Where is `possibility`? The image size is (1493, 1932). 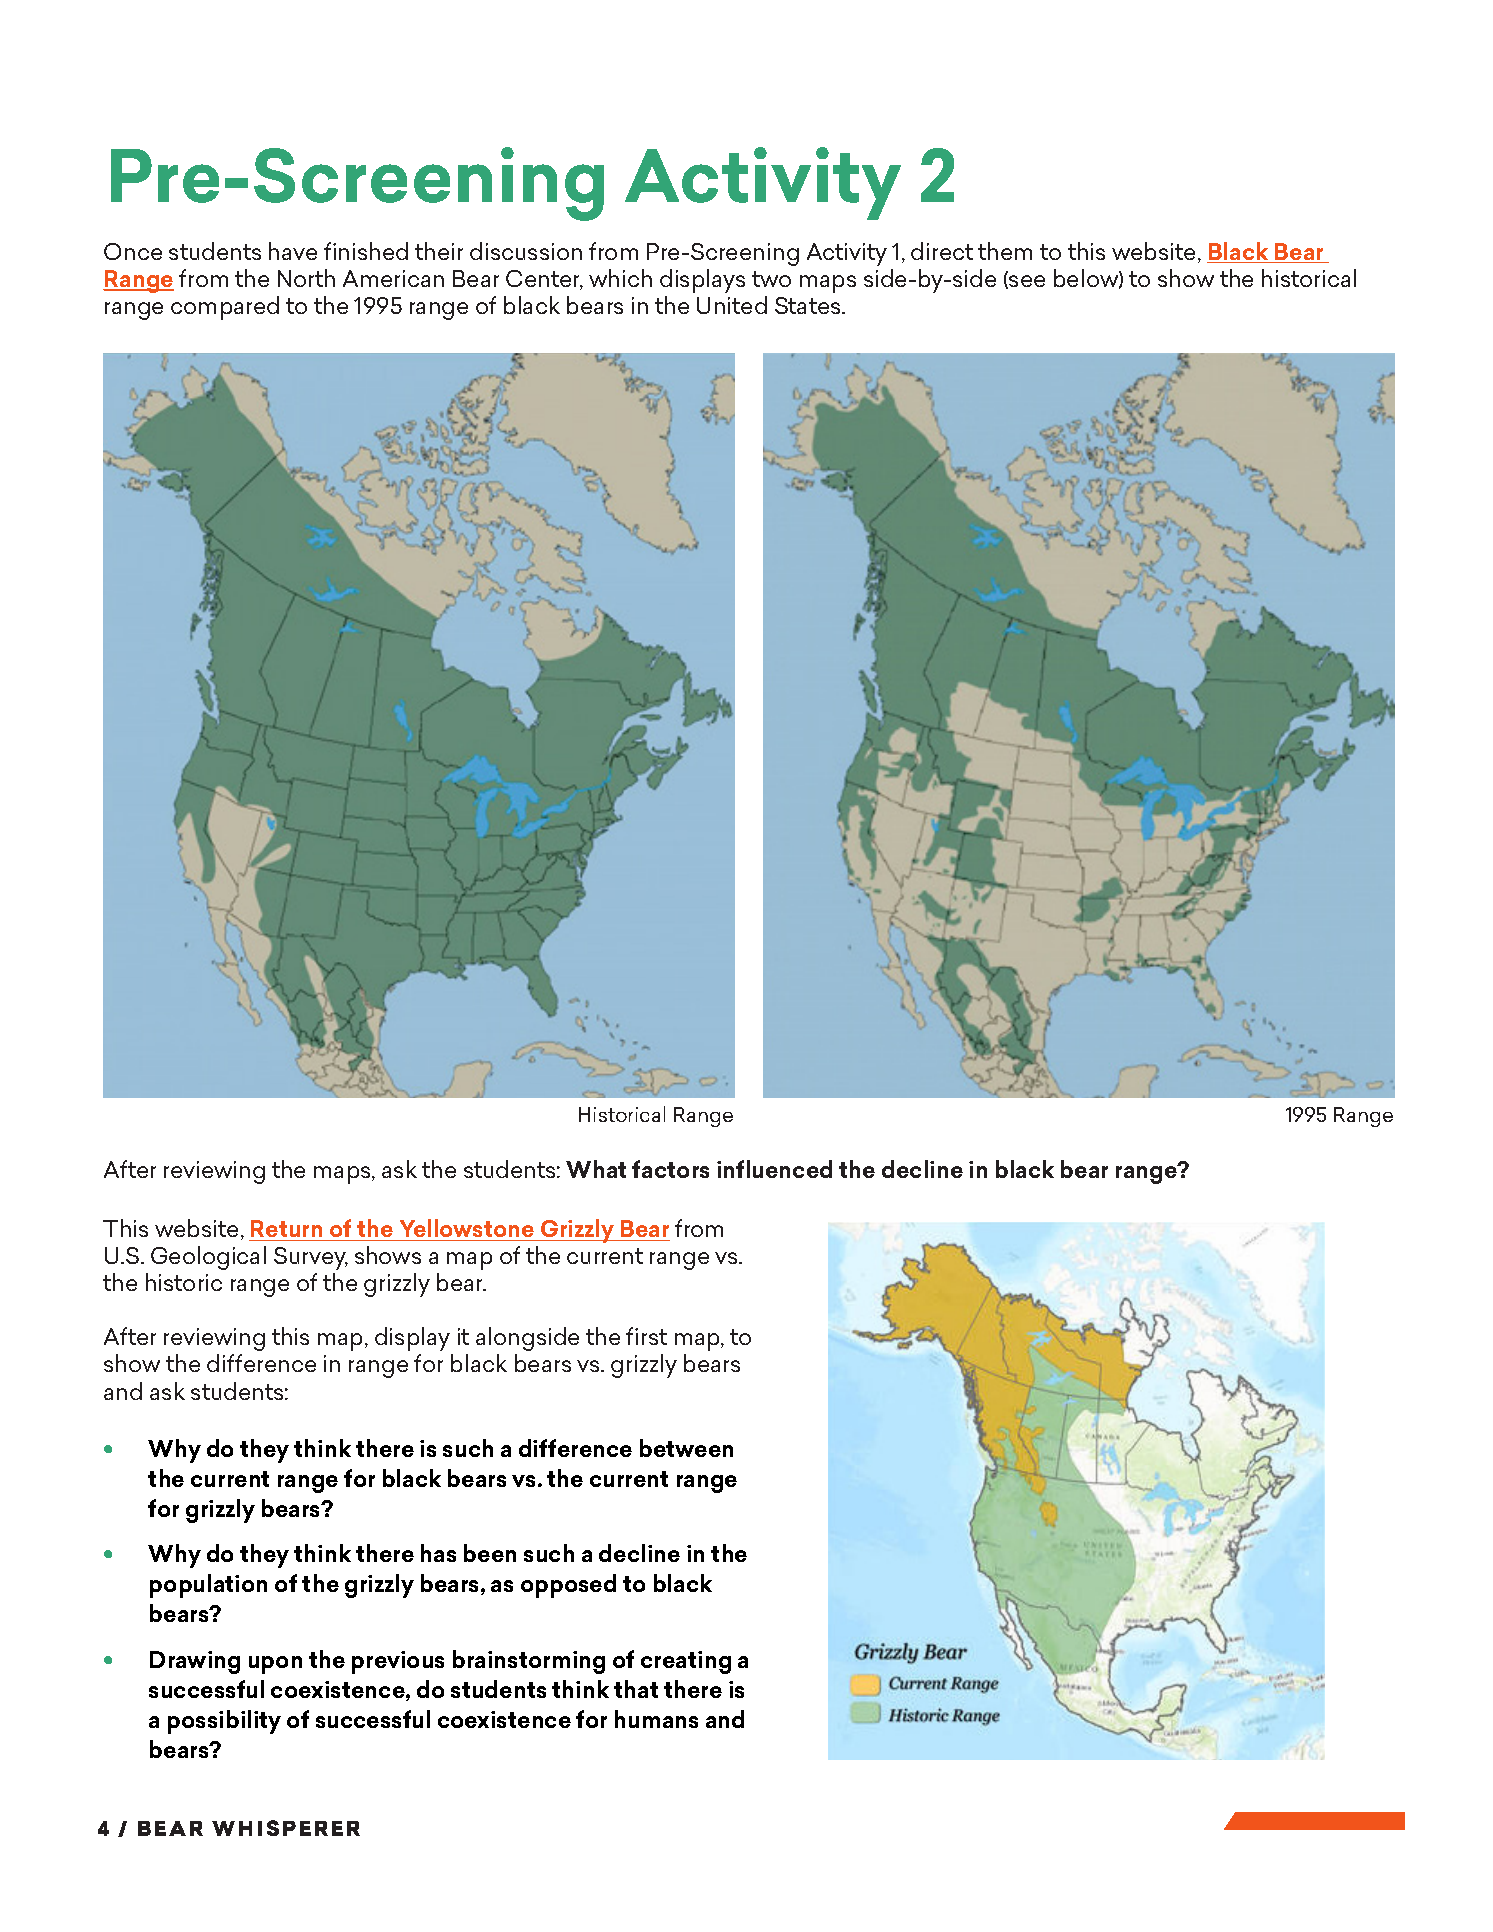
possibility is located at coordinates (224, 1722).
